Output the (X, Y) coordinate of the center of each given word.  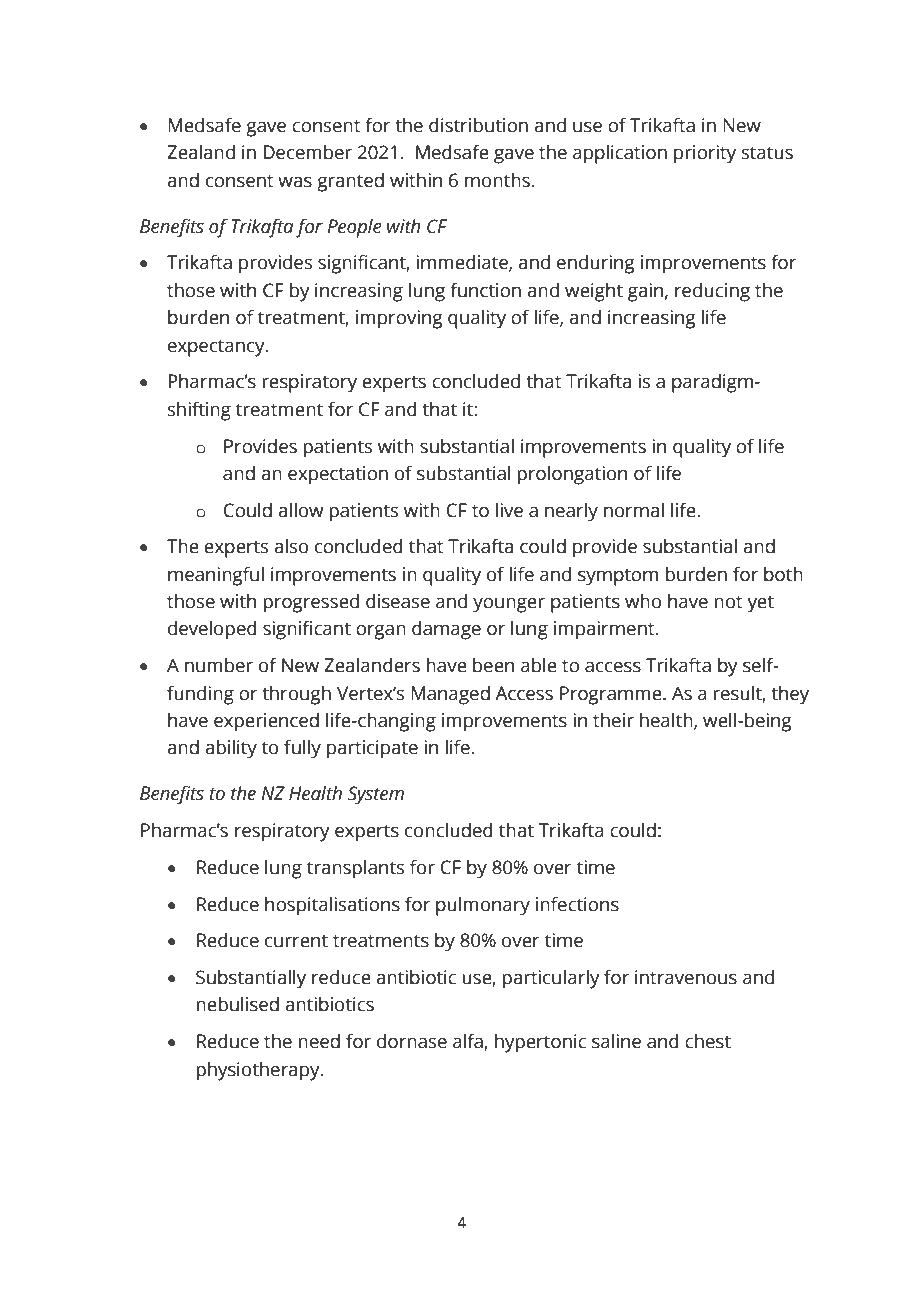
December (307, 152)
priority (705, 154)
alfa (469, 1042)
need (319, 1041)
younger (509, 605)
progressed (311, 603)
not (728, 602)
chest (708, 1041)
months (498, 180)
